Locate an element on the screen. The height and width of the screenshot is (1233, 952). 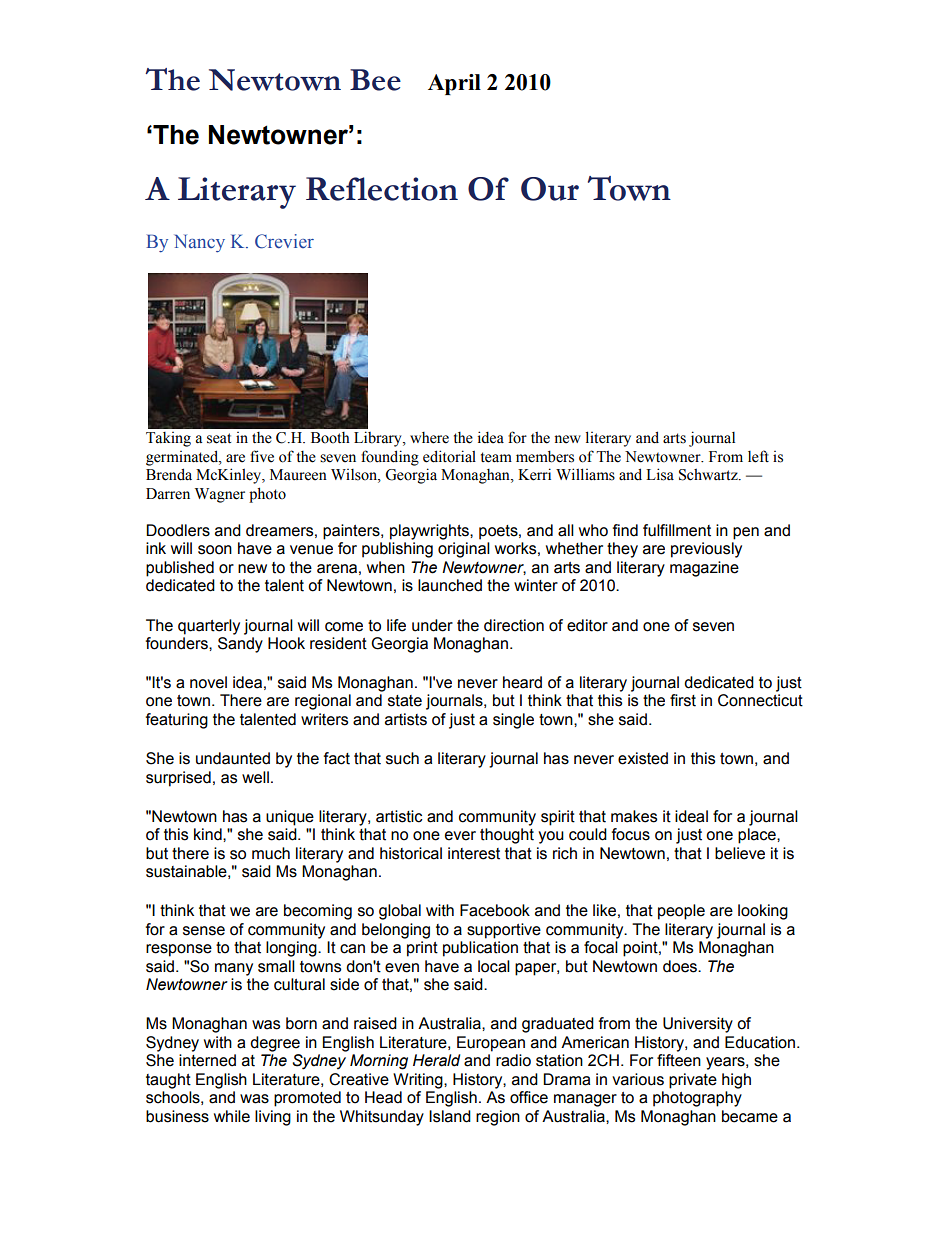
while is located at coordinates (232, 1116).
